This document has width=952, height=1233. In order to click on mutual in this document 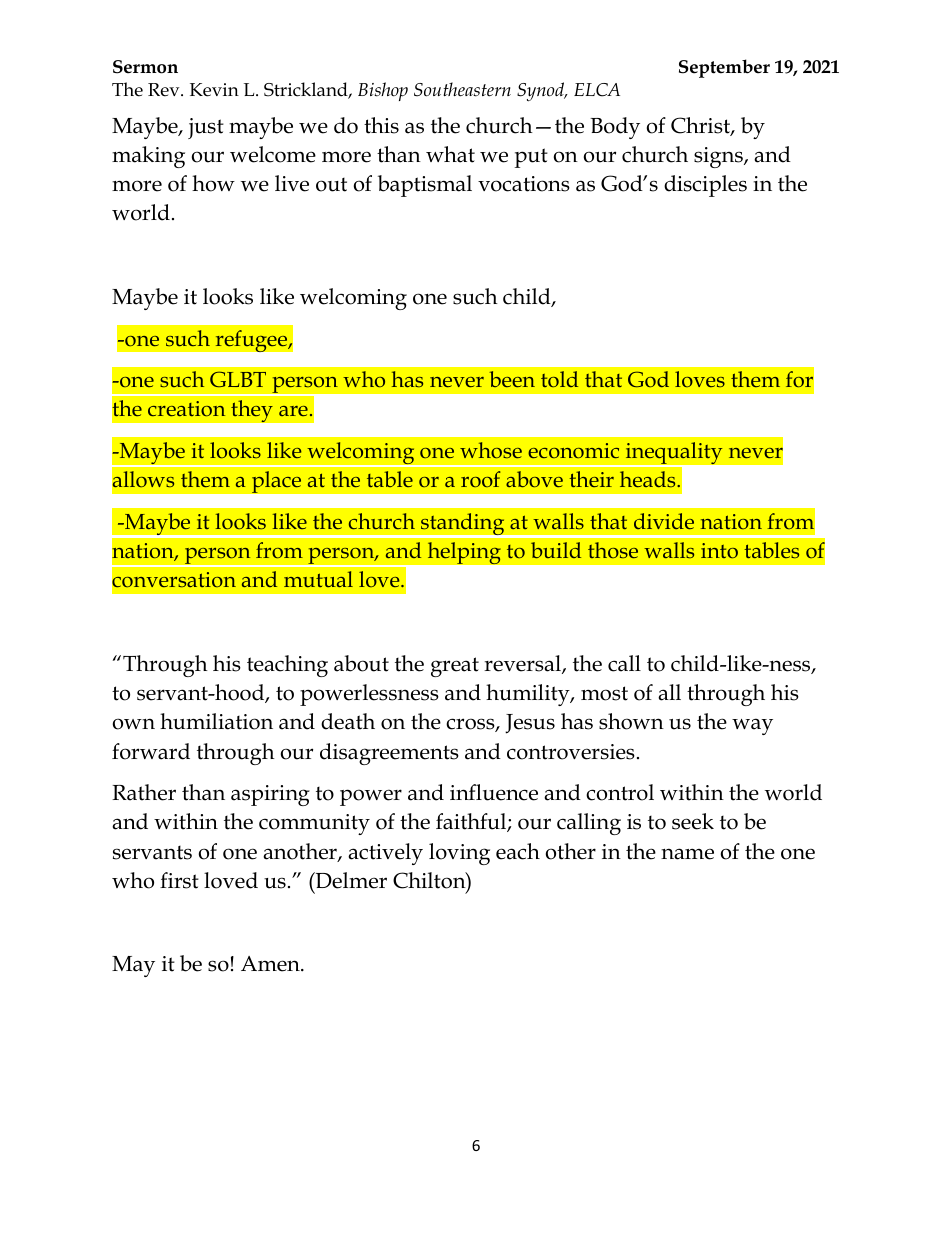, I will do `click(318, 579)`.
